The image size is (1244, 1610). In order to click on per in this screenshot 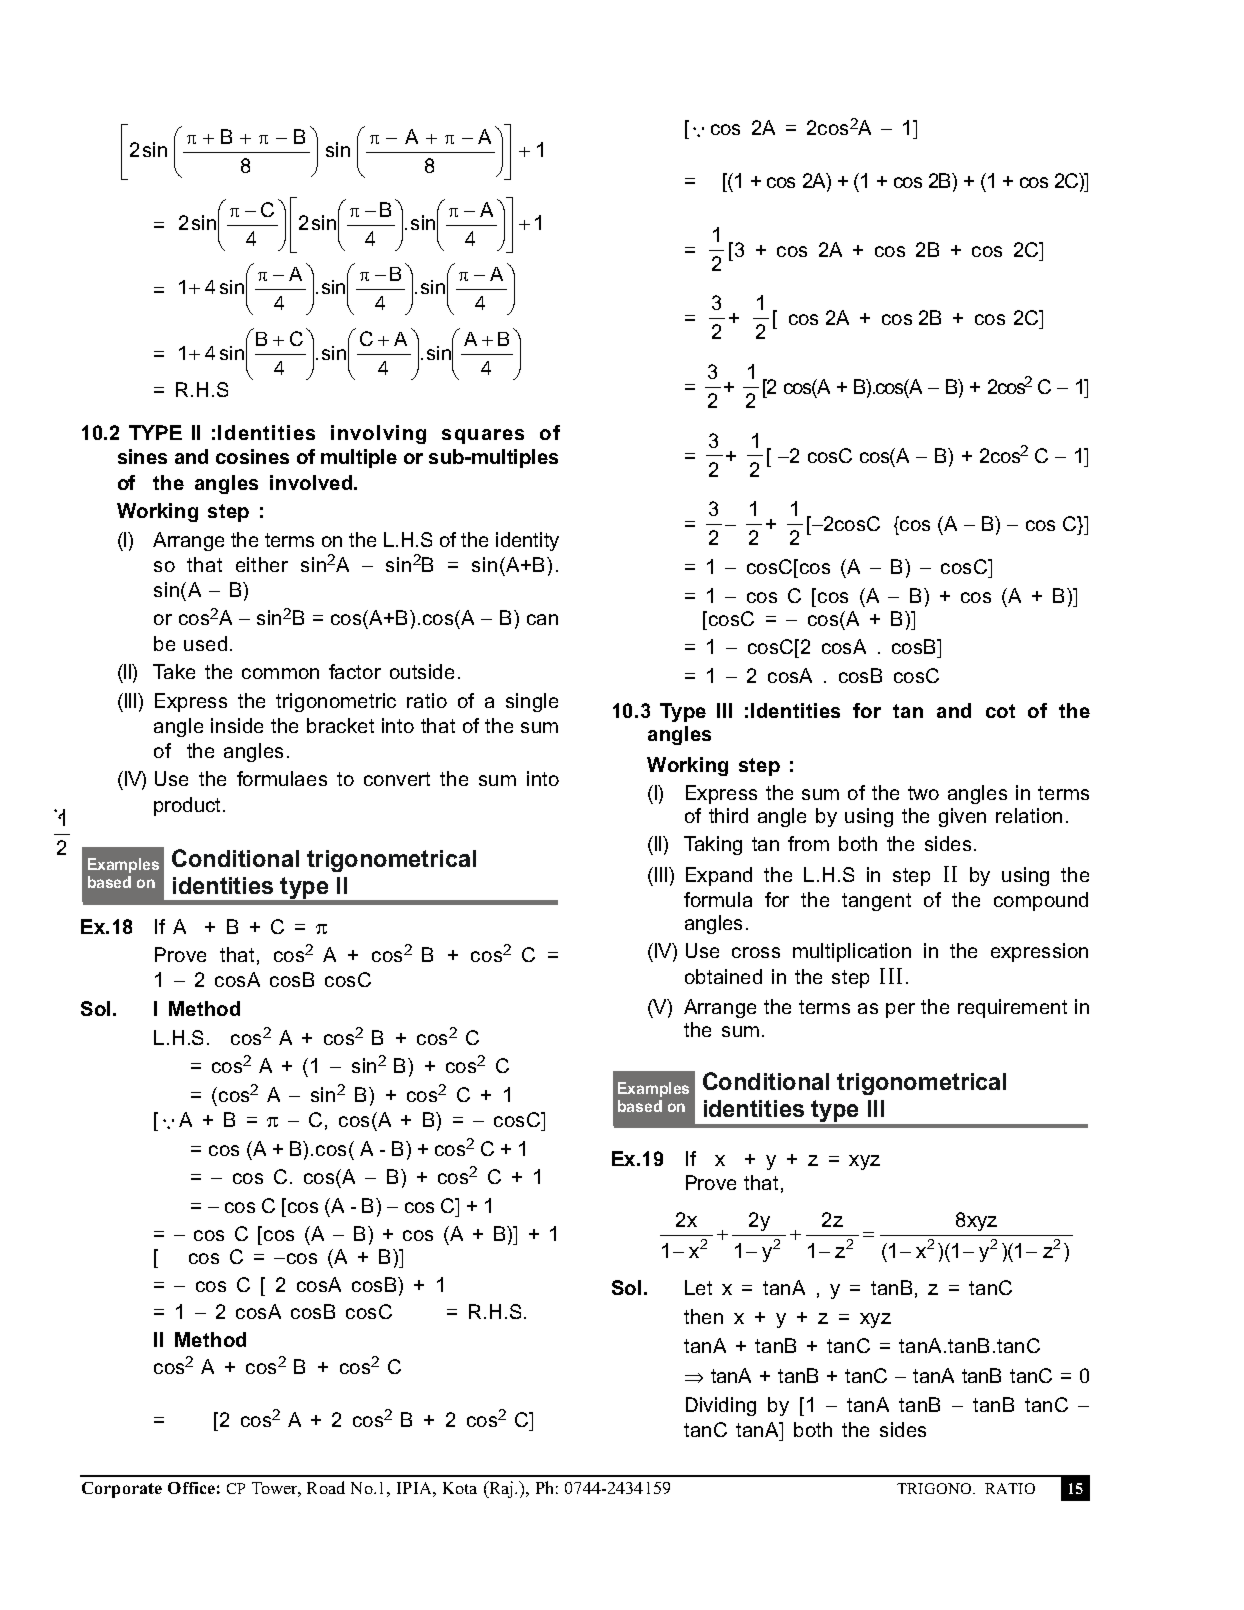, I will do `click(900, 1010)`.
